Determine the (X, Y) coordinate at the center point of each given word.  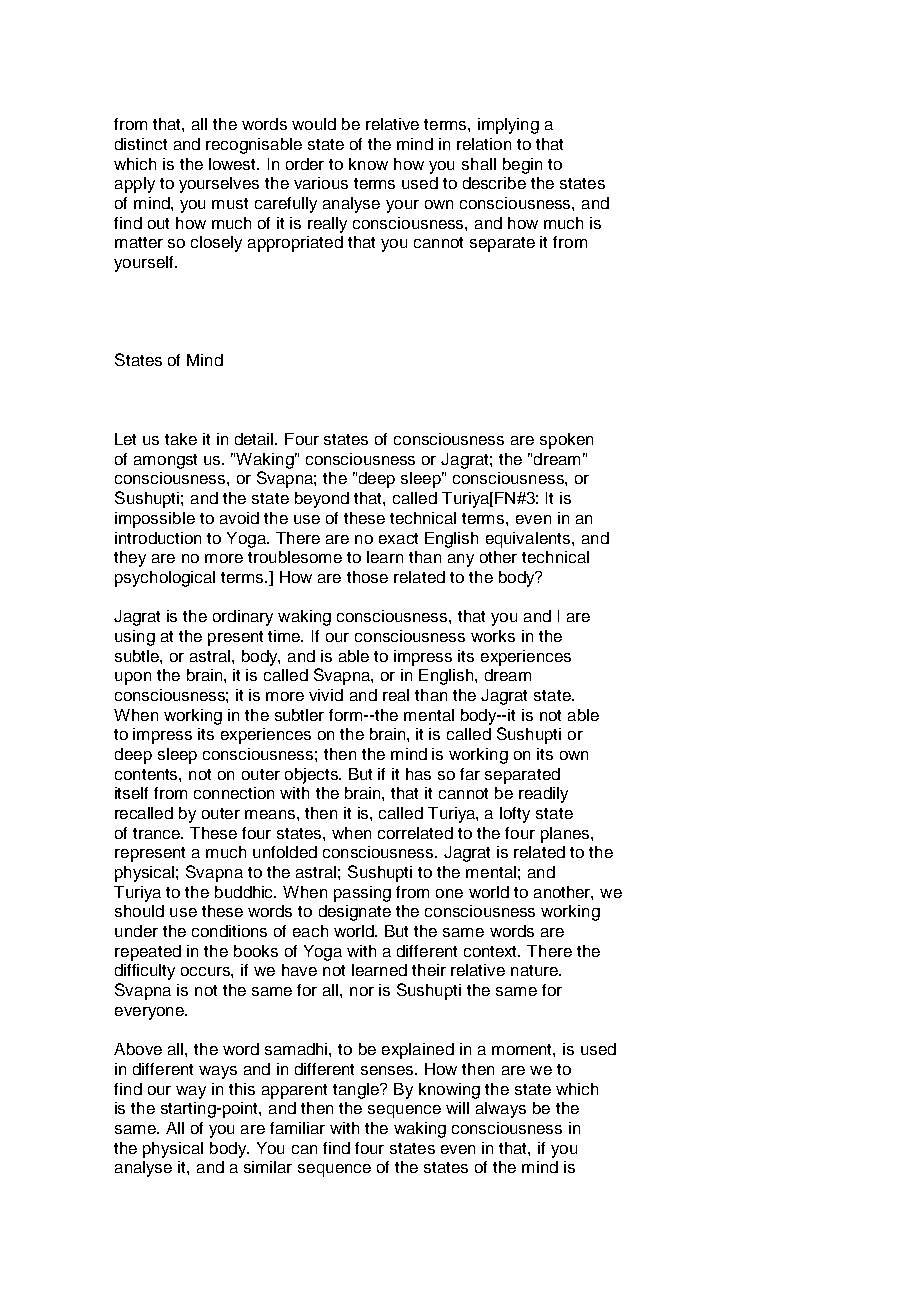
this (242, 1089)
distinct (141, 144)
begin (522, 166)
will (457, 1108)
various (321, 183)
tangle (357, 1091)
